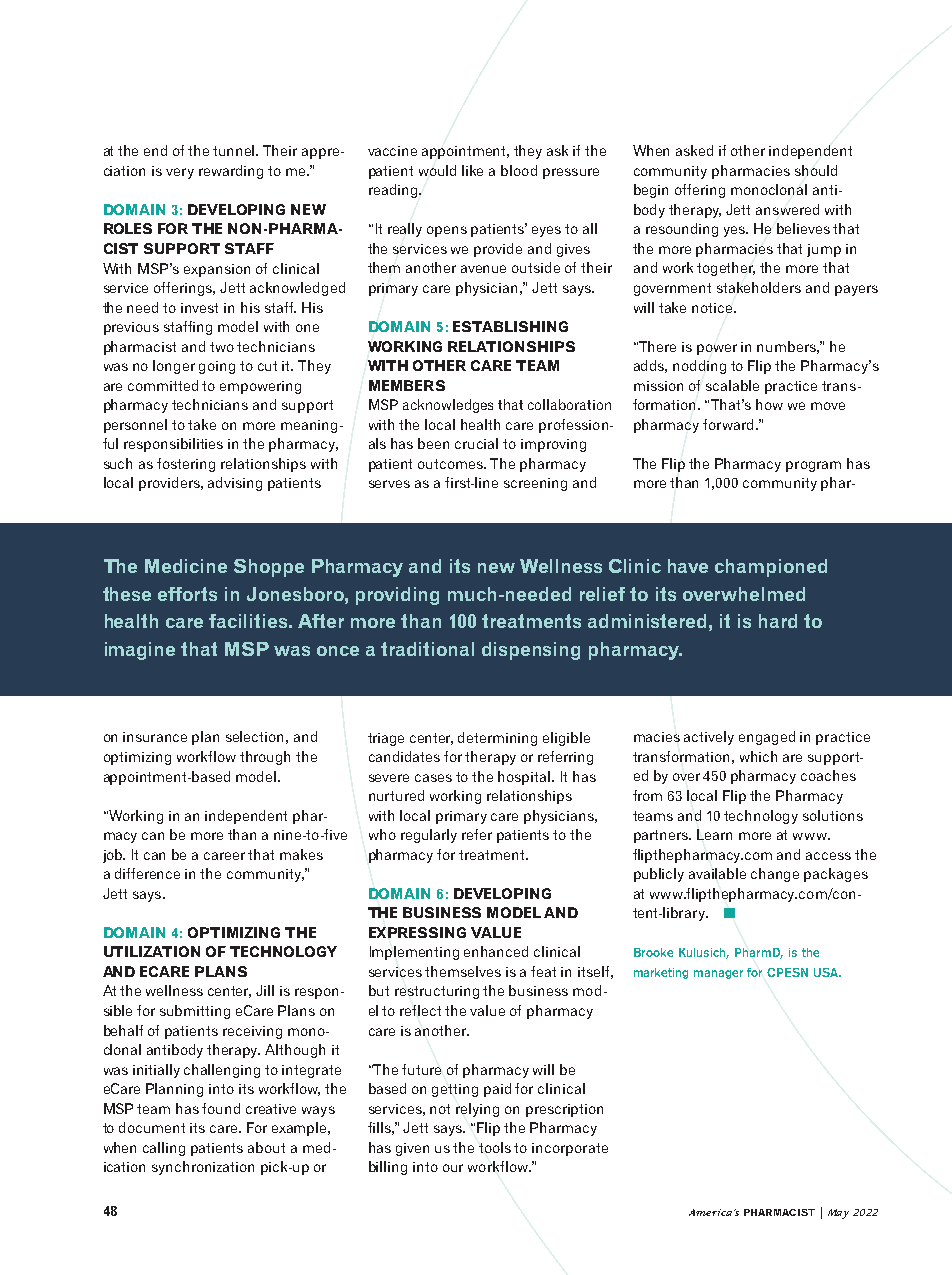 The image size is (952, 1275). Describe the element at coordinates (164, 1149) in the screenshot. I see `calling` at that location.
